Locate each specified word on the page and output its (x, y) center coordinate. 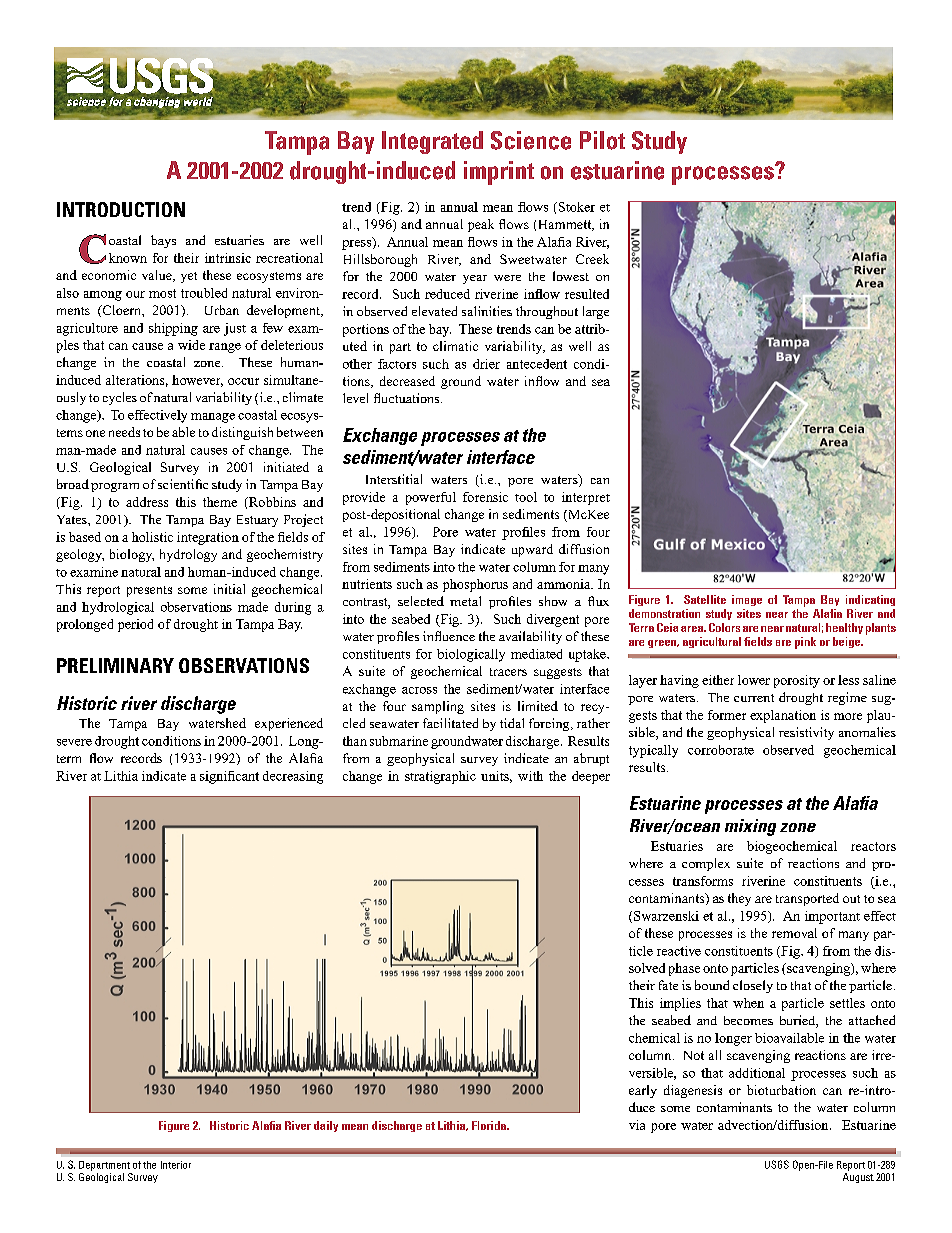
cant (247, 776)
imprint (499, 173)
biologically (471, 655)
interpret (586, 498)
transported (807, 899)
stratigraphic (440, 777)
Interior (176, 1165)
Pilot (602, 140)
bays (163, 241)
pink (805, 643)
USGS (777, 1164)
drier (486, 364)
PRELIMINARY (115, 665)
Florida (490, 1125)
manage (213, 418)
